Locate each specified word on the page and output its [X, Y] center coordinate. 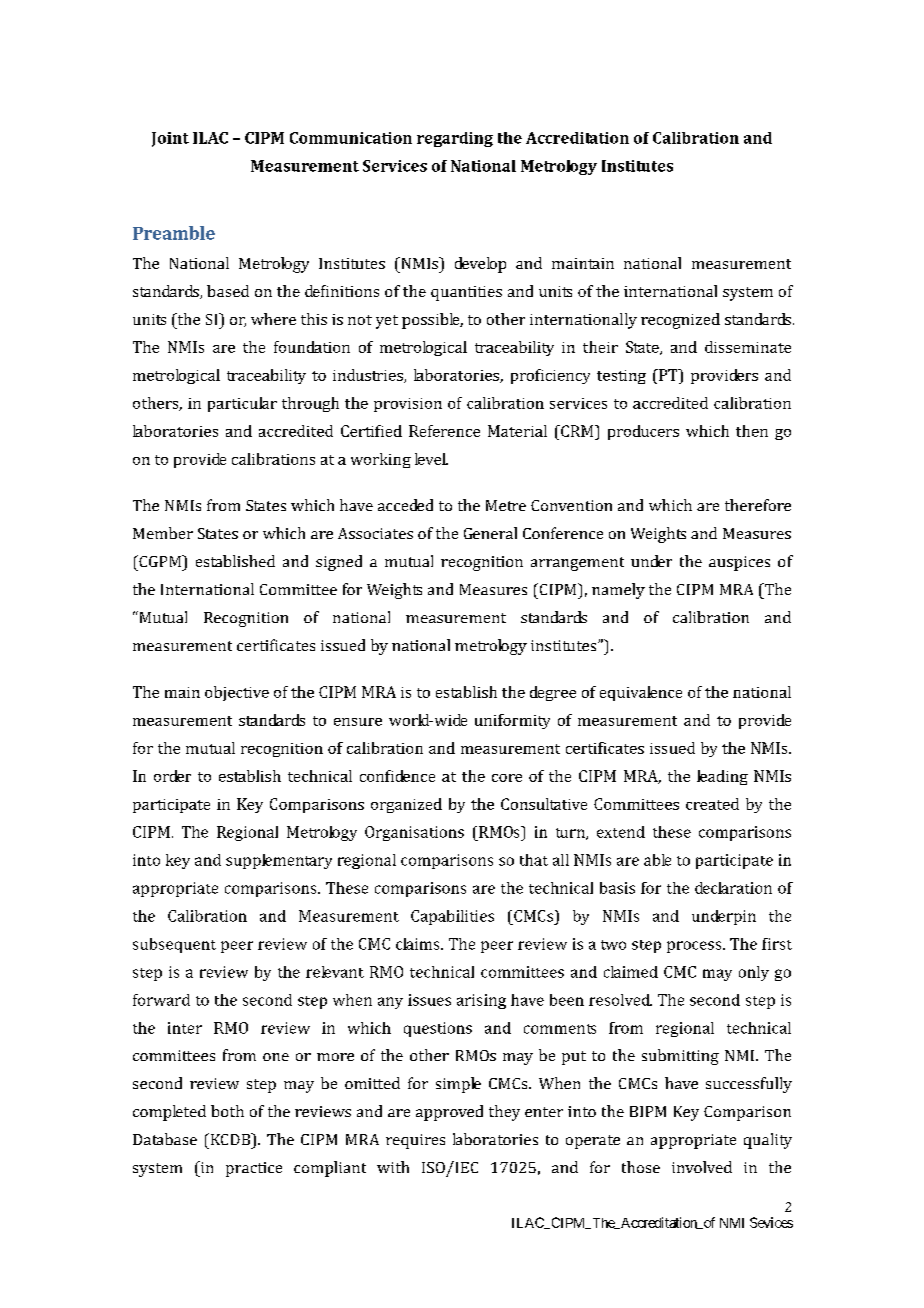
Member [163, 533]
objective [237, 693]
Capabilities [452, 917]
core [507, 778]
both [227, 1111]
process [695, 947]
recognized [680, 321]
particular [242, 404]
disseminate [748, 347]
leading [722, 777]
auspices [739, 563]
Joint [170, 139]
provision [408, 405]
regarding [455, 139]
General [490, 533]
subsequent [174, 945]
